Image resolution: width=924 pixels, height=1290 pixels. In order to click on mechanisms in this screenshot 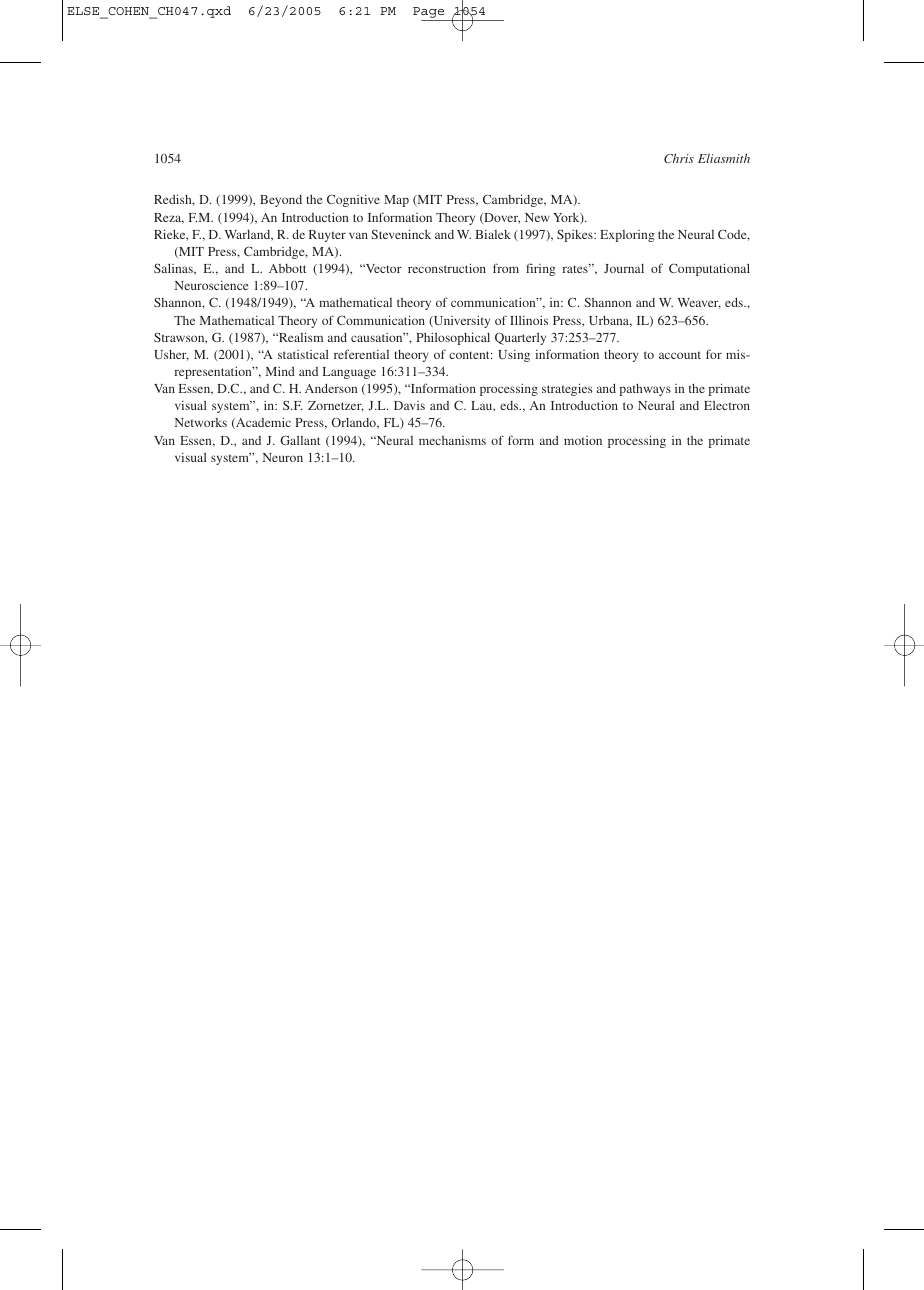, I will do `click(452, 440)`.
